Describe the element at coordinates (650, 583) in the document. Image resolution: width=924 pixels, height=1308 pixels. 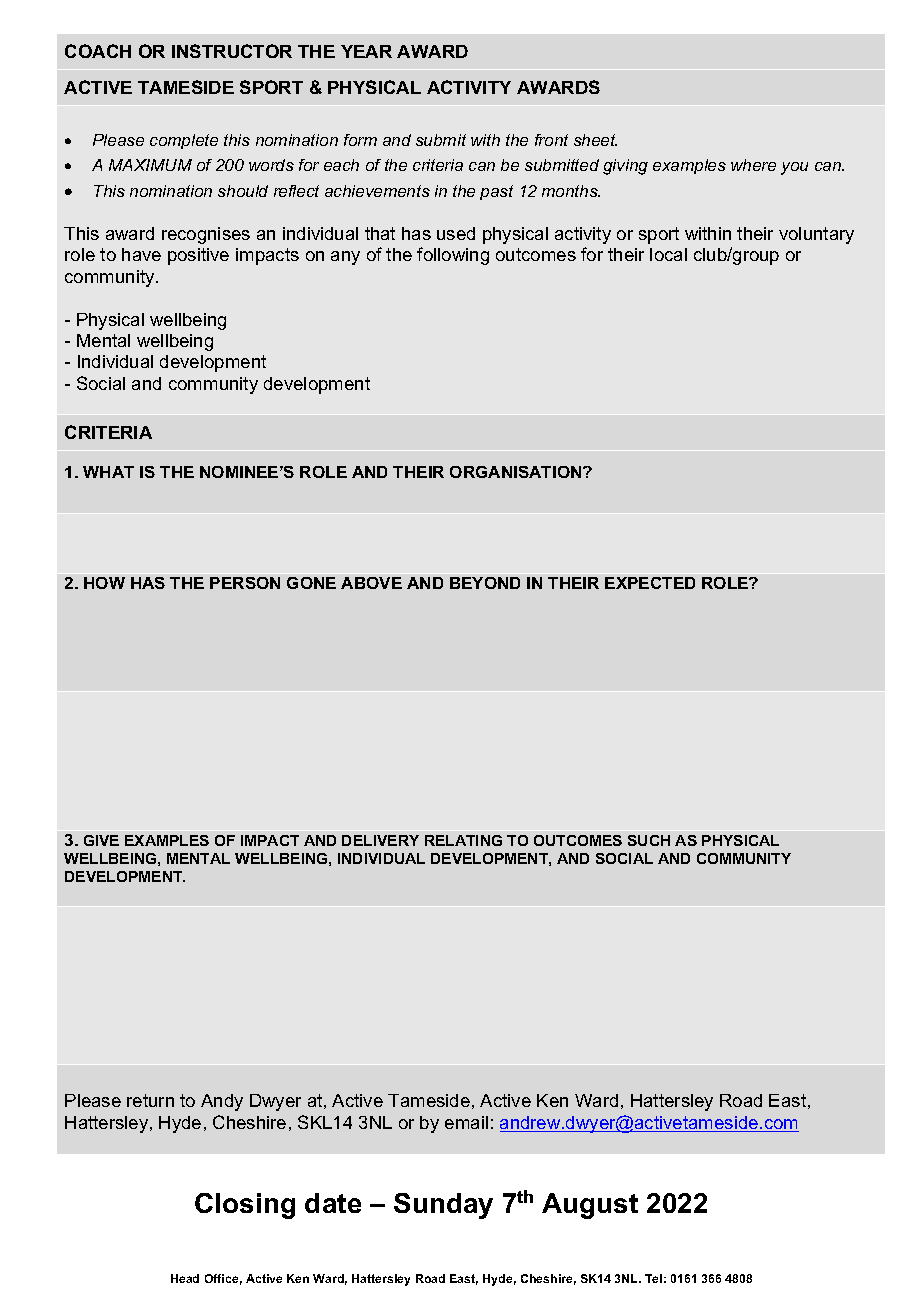
I see `EXPECTED` at that location.
